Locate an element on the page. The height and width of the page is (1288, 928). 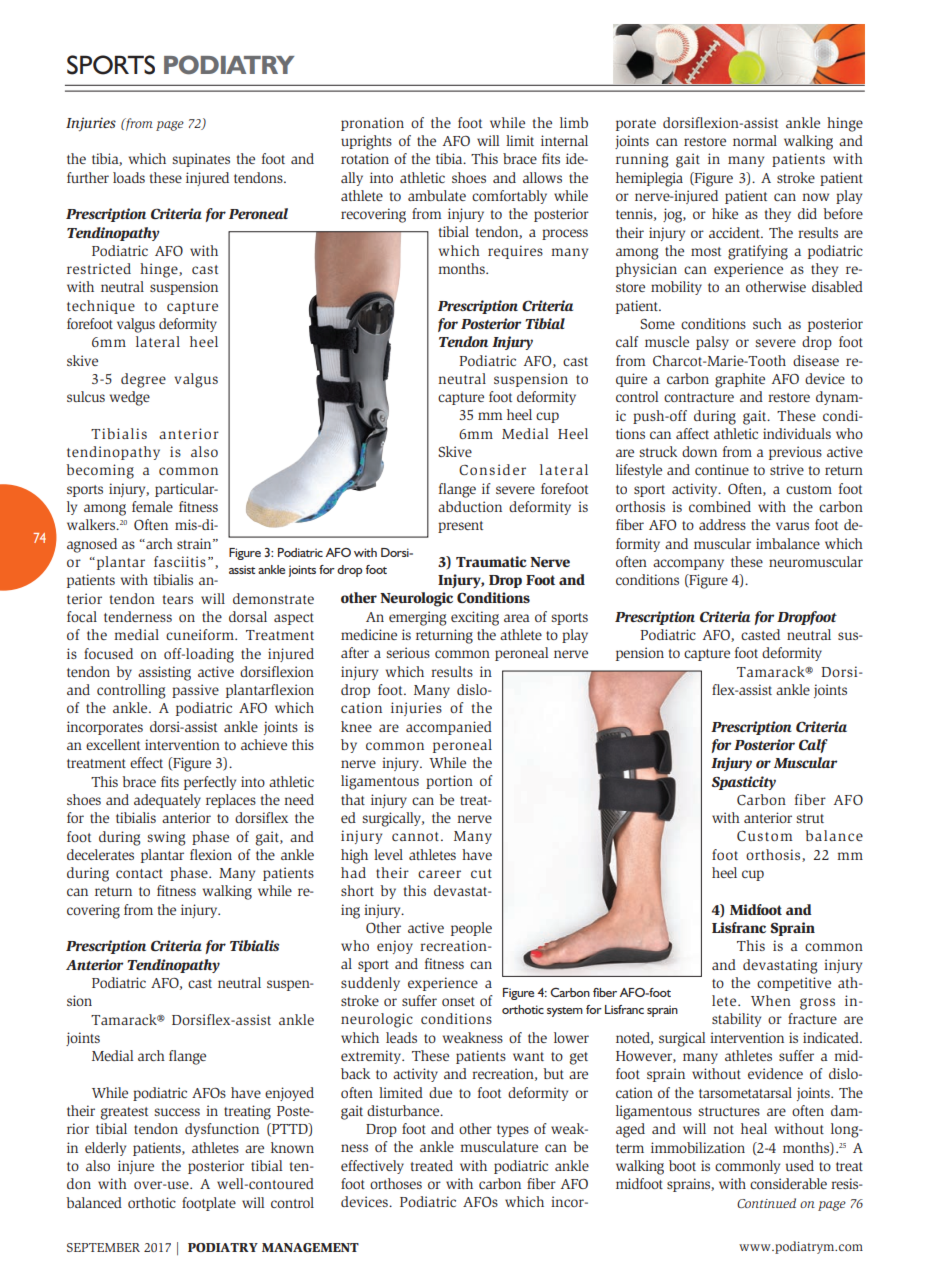
comfortably is located at coordinates (509, 197).
